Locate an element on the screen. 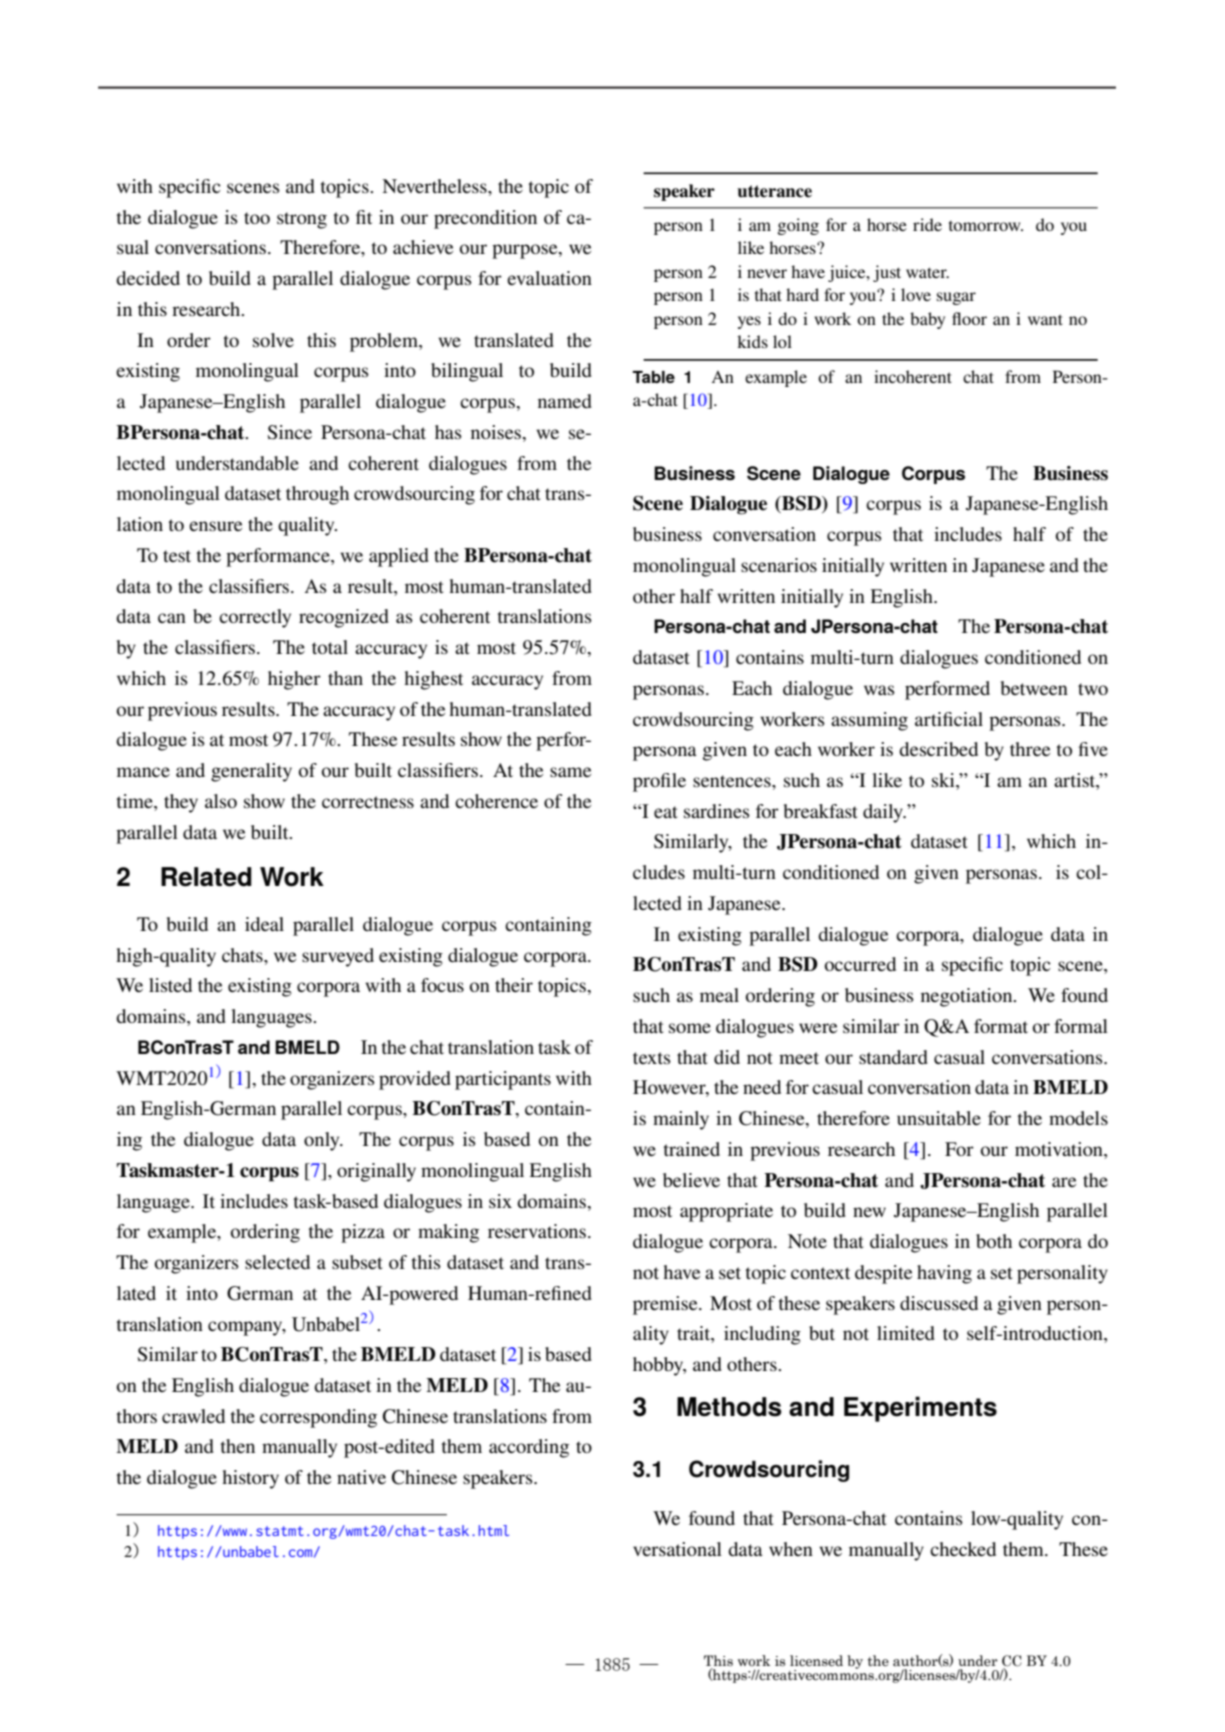 The image size is (1225, 1732). same is located at coordinates (570, 772).
